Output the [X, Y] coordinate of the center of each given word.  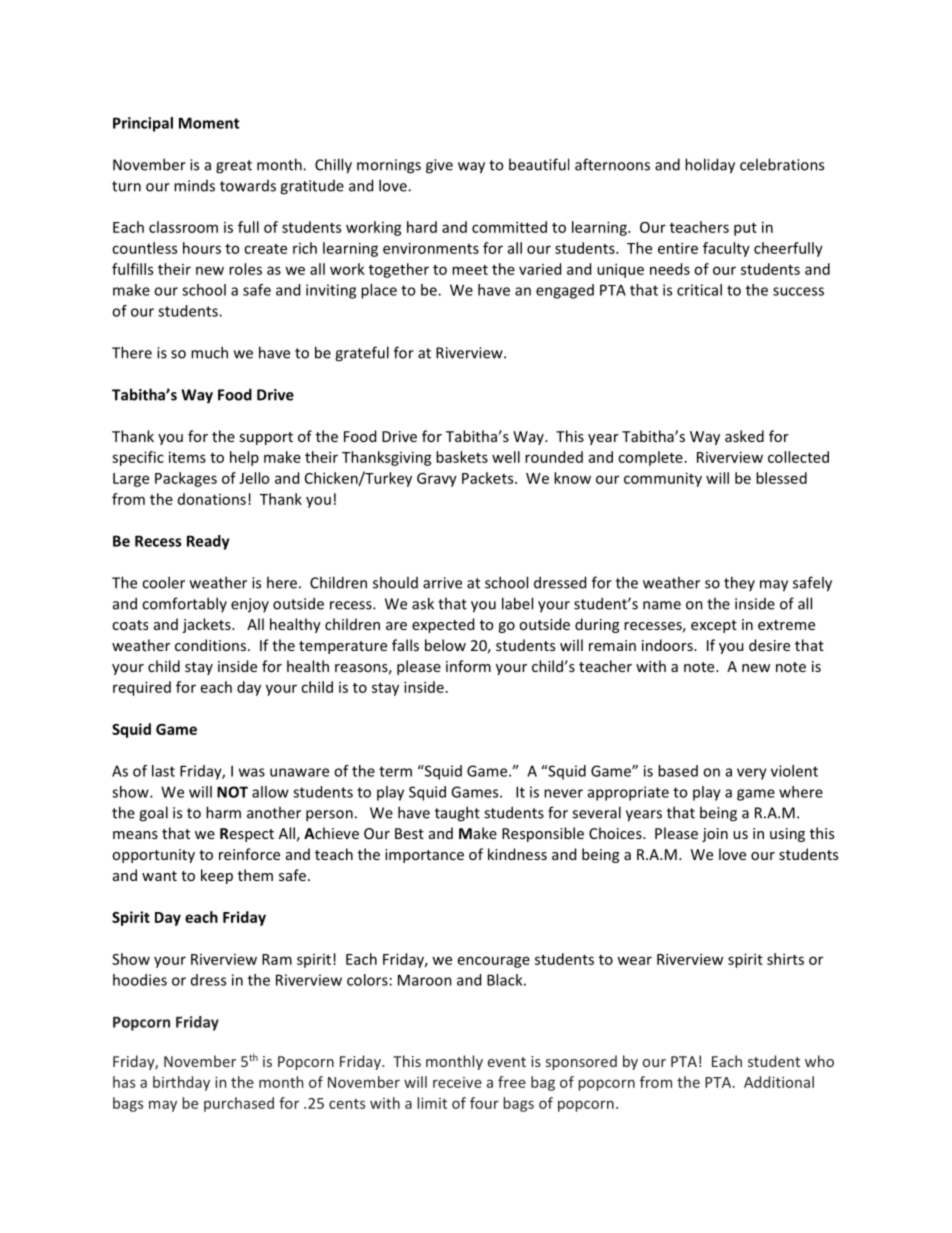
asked [744, 436]
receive [457, 1082]
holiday [710, 166]
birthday [181, 1083]
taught [457, 814]
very [752, 774]
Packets [489, 478]
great [234, 167]
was [252, 772]
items [187, 457]
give [439, 166]
